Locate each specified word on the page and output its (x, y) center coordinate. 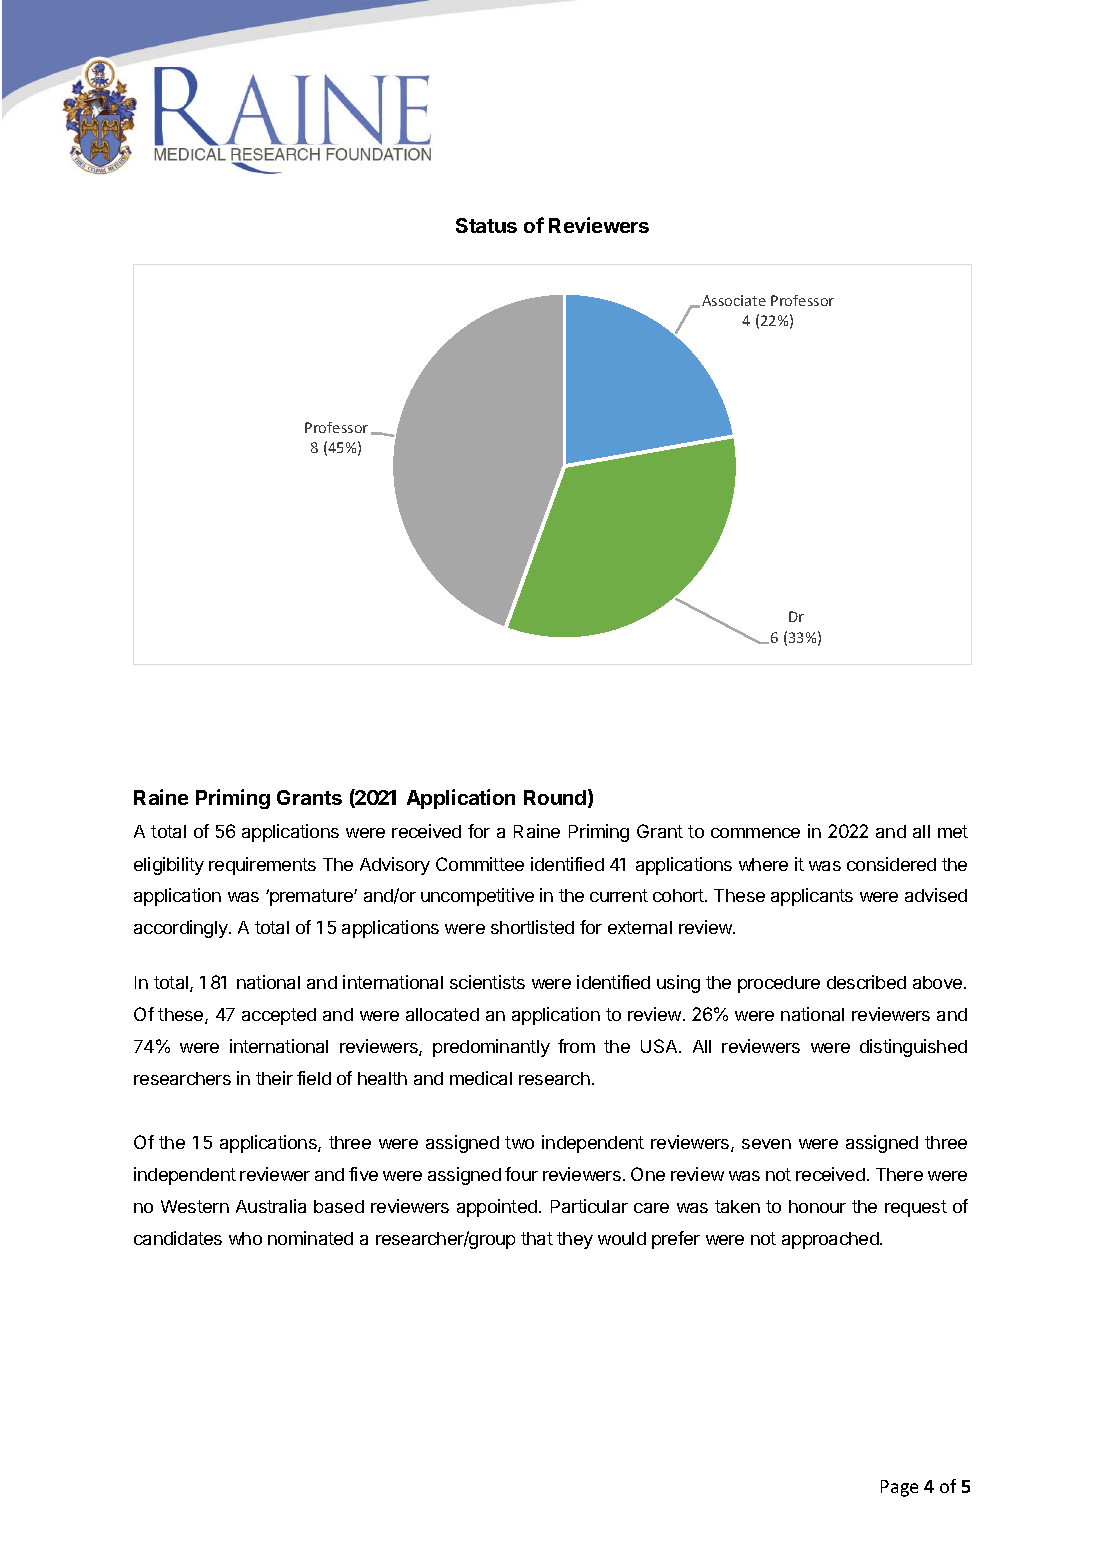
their (274, 1078)
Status (486, 225)
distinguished (913, 1048)
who (245, 1238)
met (953, 831)
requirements (262, 866)
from (576, 1046)
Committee (480, 864)
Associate (734, 300)
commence (755, 833)
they (575, 1240)
